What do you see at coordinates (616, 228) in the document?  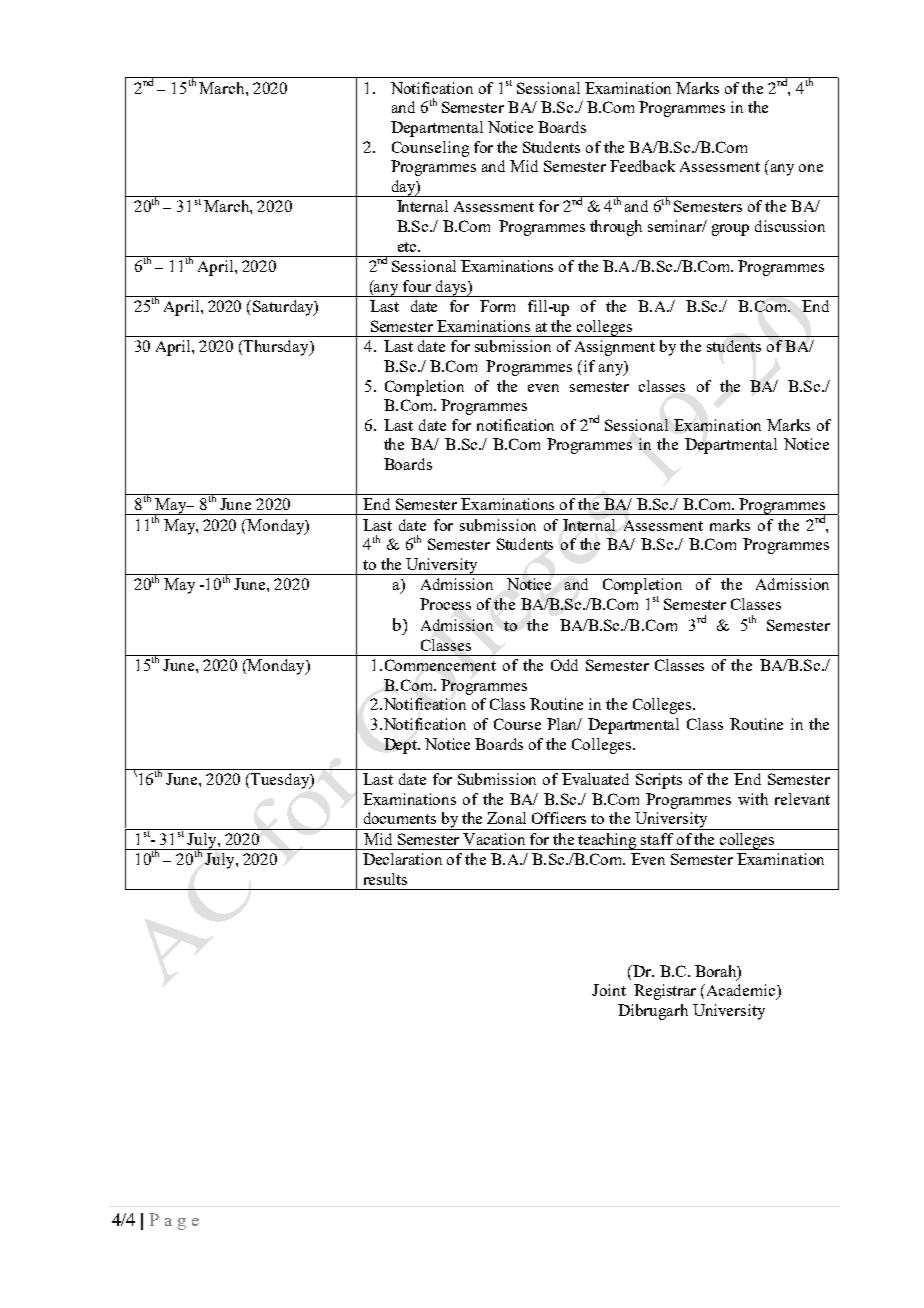 I see `through` at bounding box center [616, 228].
